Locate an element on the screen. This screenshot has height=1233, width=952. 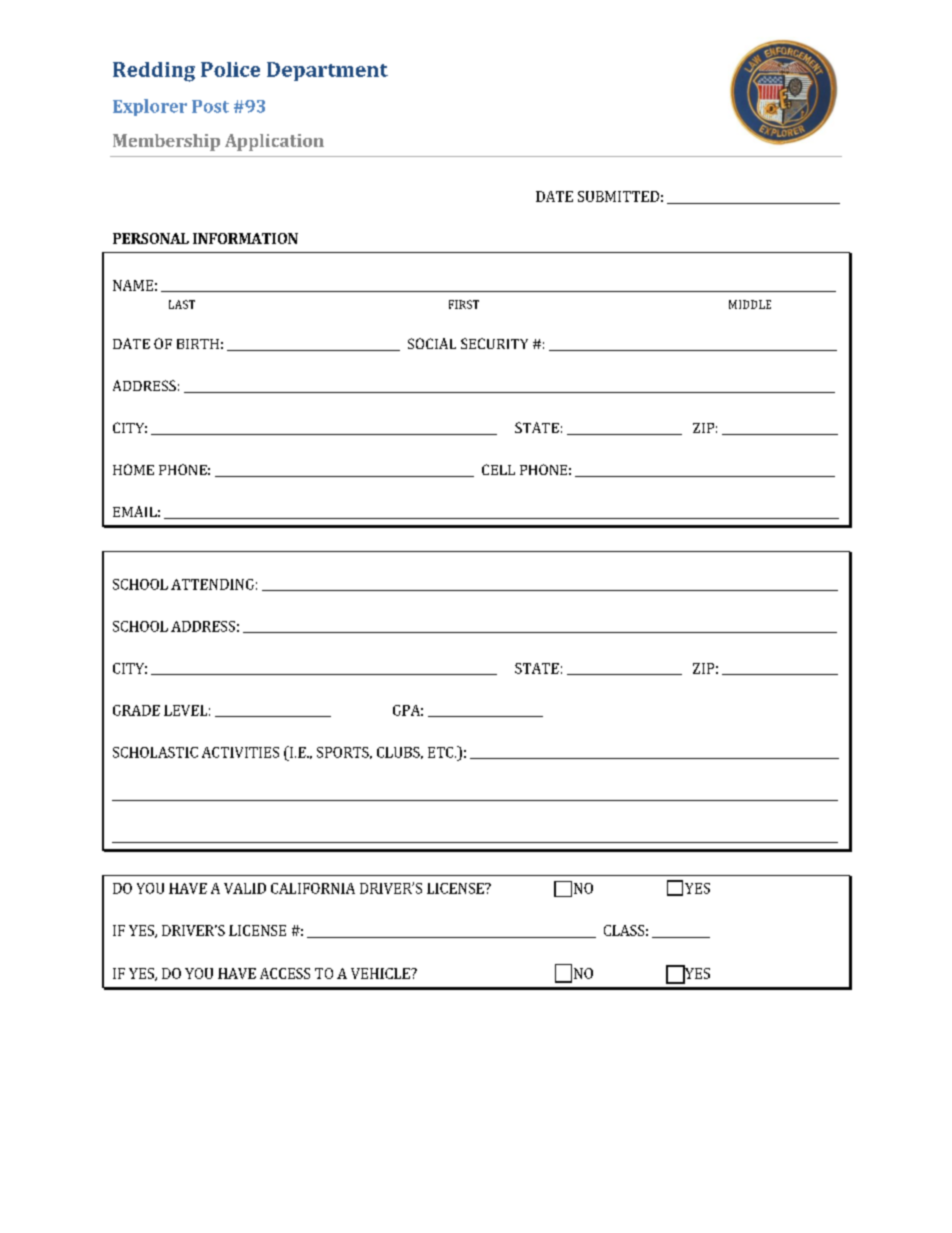
ETC is located at coordinates (440, 752).
